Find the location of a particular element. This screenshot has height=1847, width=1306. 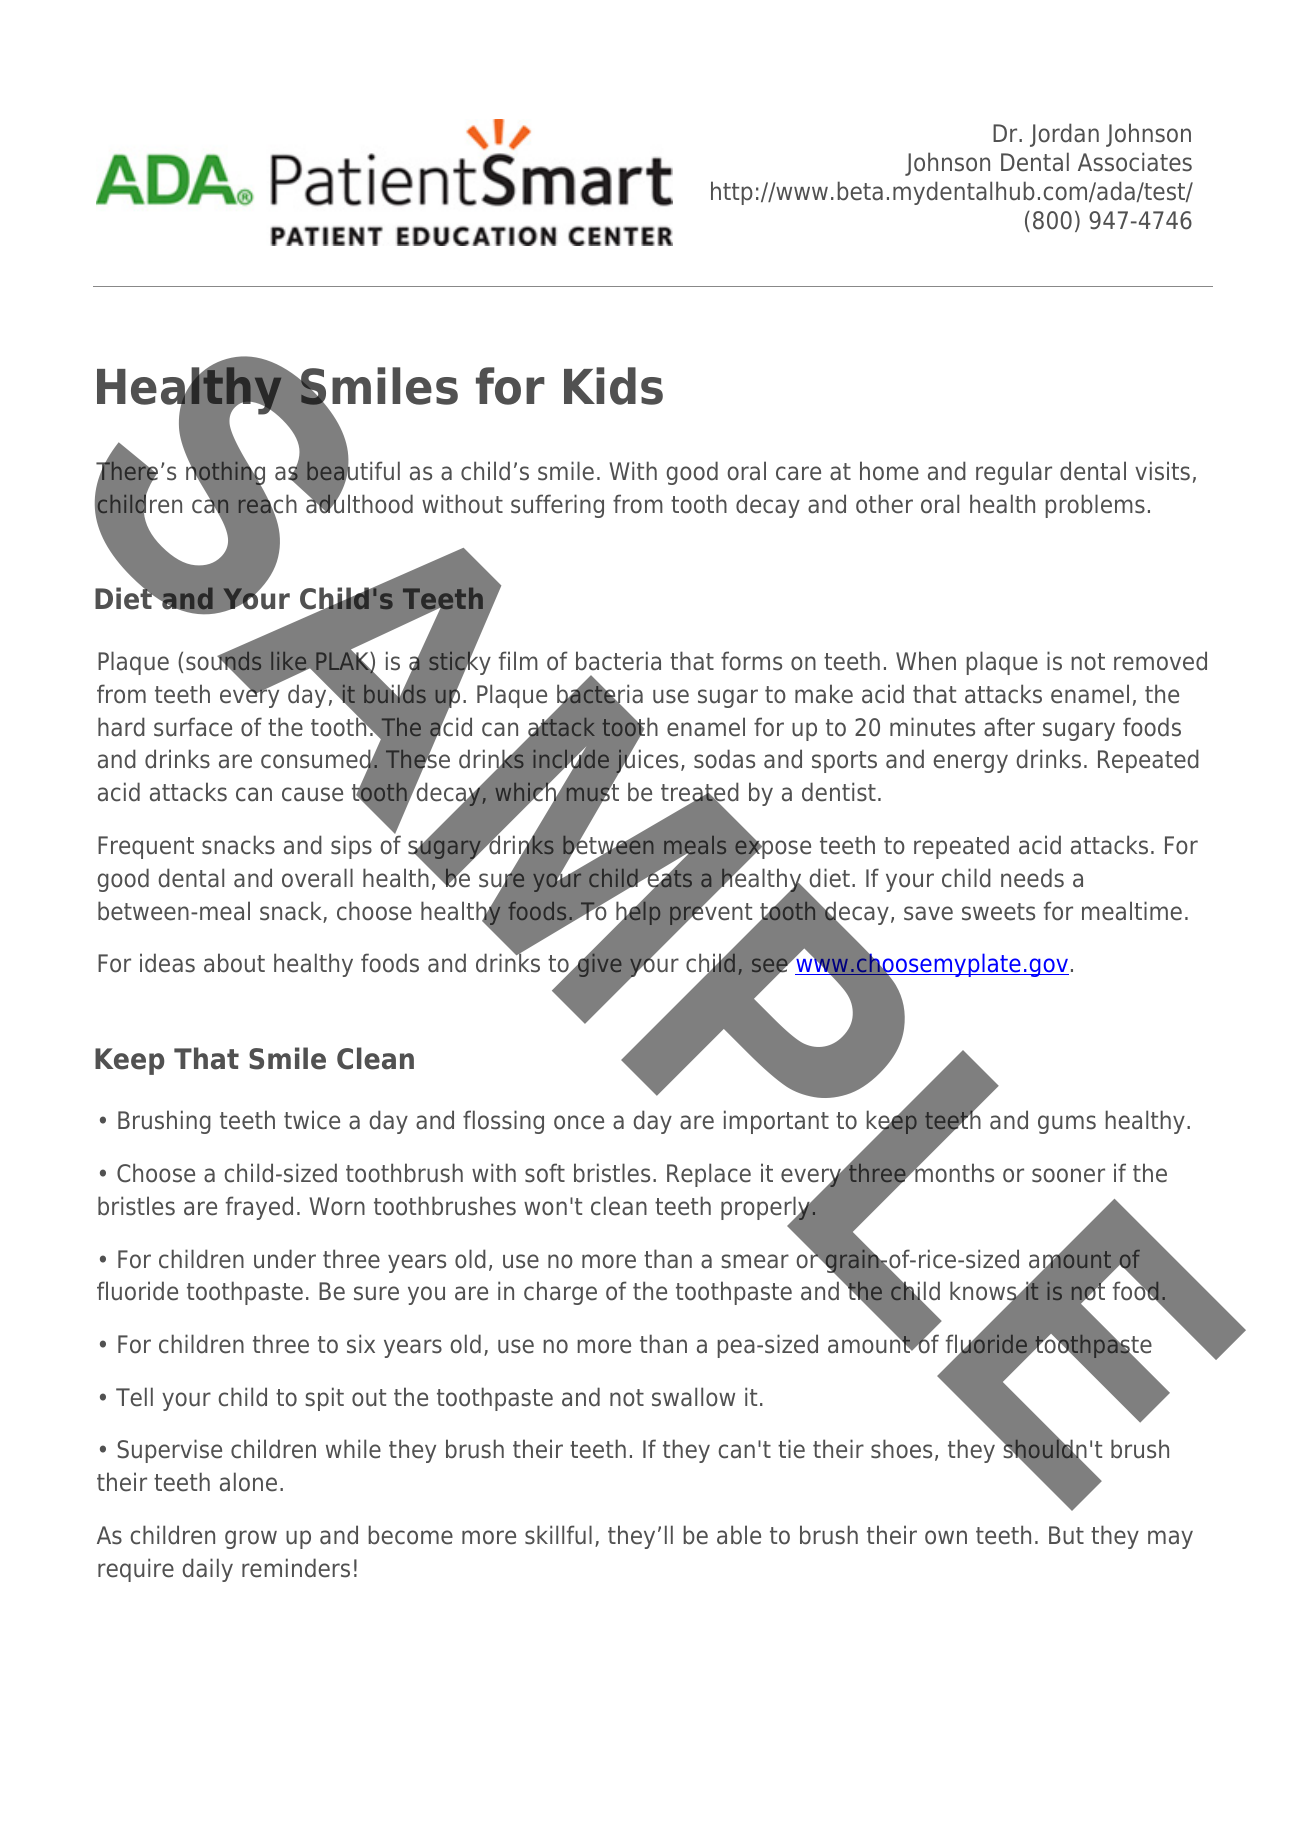

adulthood is located at coordinates (359, 503).
